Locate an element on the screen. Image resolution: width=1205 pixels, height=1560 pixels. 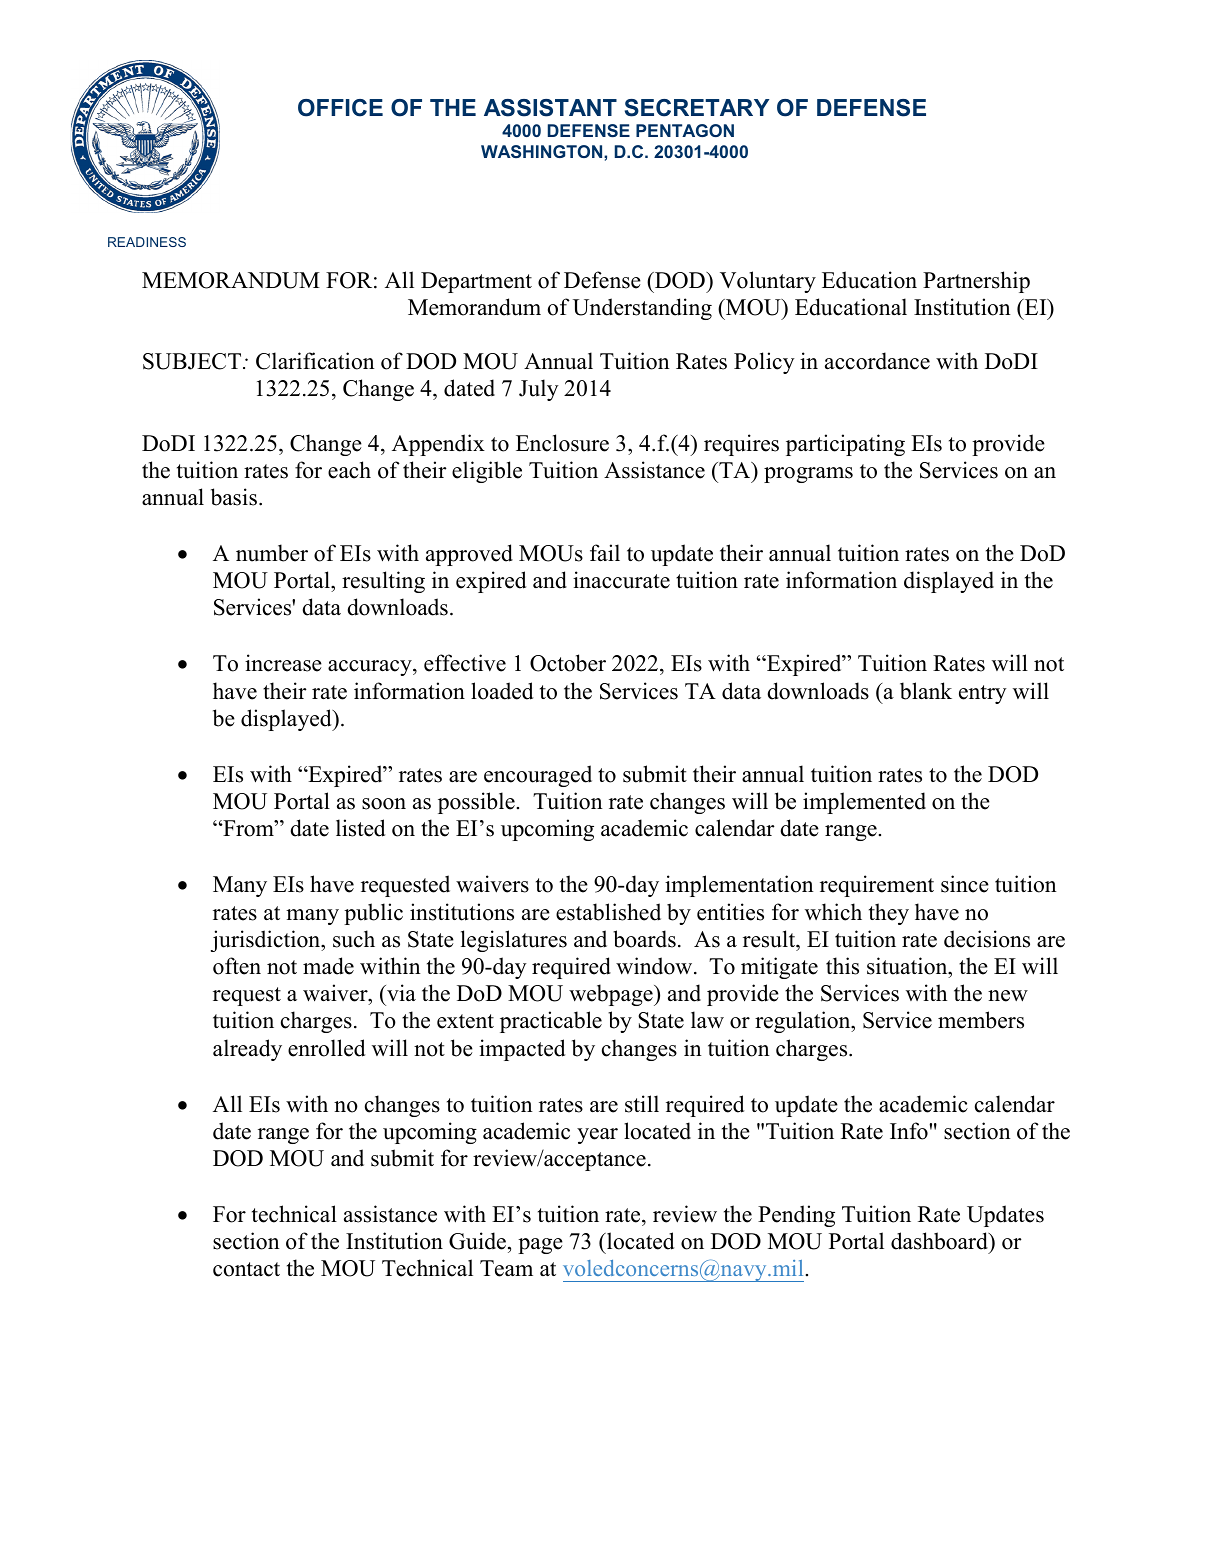
blank is located at coordinates (926, 691).
